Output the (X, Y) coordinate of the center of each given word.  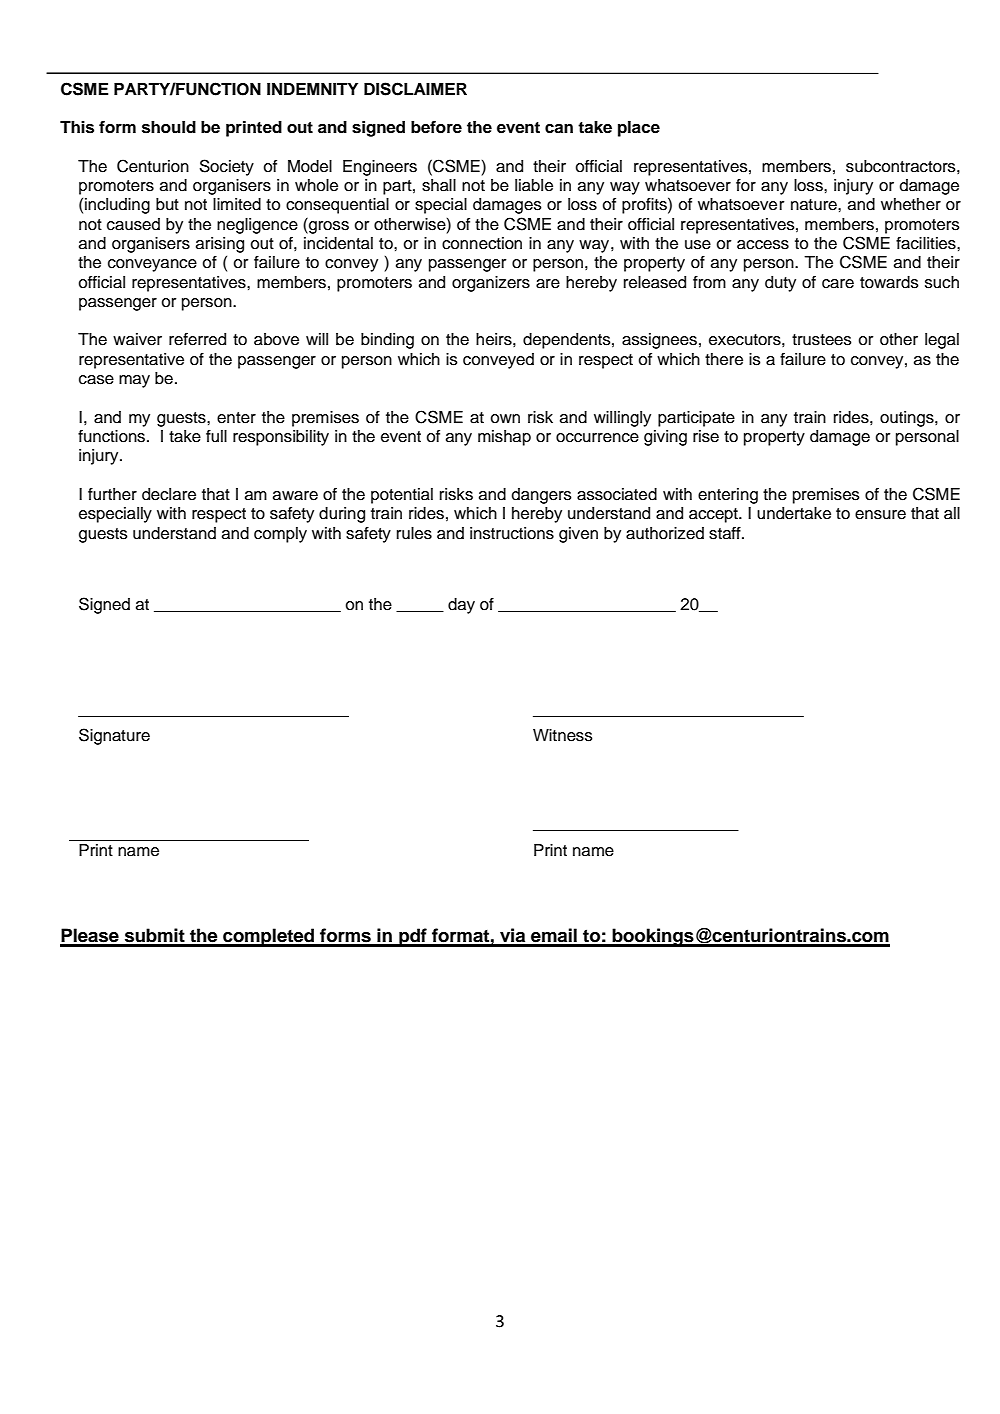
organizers (491, 284)
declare (169, 494)
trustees (822, 340)
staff (726, 533)
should (169, 127)
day (461, 606)
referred (197, 339)
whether (911, 204)
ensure (880, 515)
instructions (512, 533)
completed (269, 937)
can (559, 129)
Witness (563, 735)
